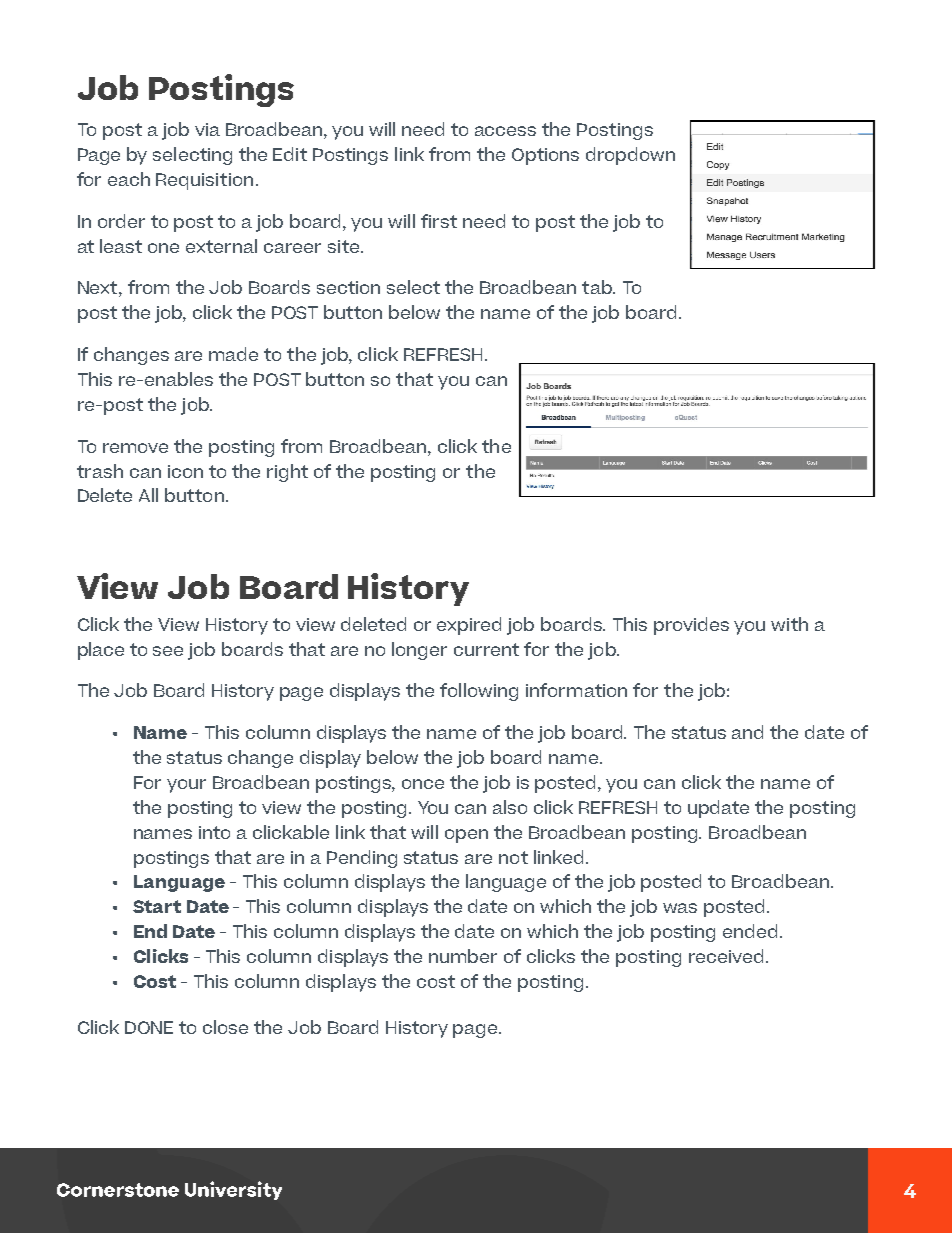 This screenshot has height=1233, width=952. Describe the element at coordinates (233, 354) in the screenshot. I see `made` at that location.
